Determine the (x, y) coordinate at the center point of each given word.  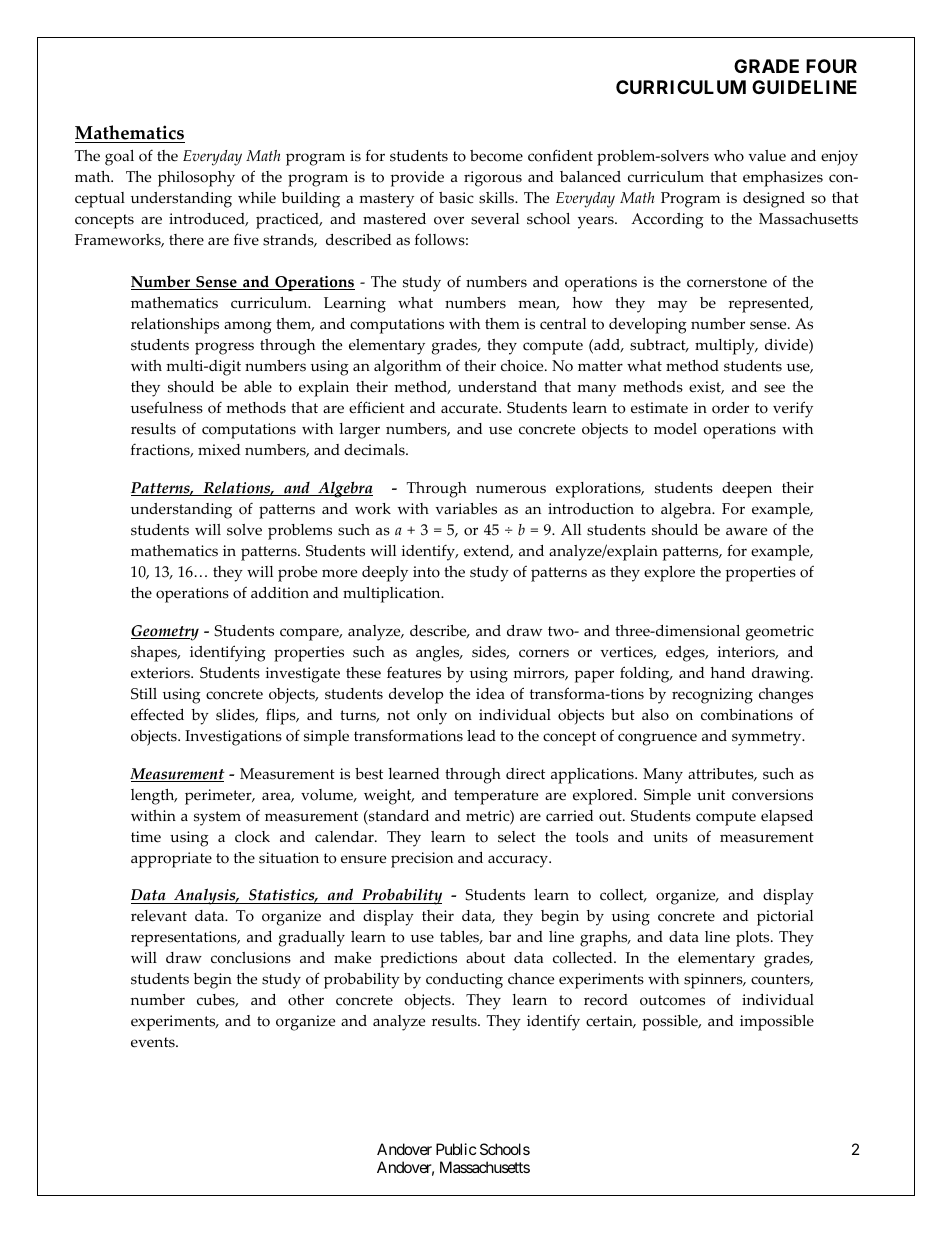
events (154, 1042)
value (767, 156)
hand (727, 672)
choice (523, 366)
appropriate (171, 860)
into (426, 572)
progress (224, 348)
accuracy (519, 861)
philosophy (196, 179)
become (496, 156)
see (774, 388)
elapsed (787, 818)
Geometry (165, 633)
